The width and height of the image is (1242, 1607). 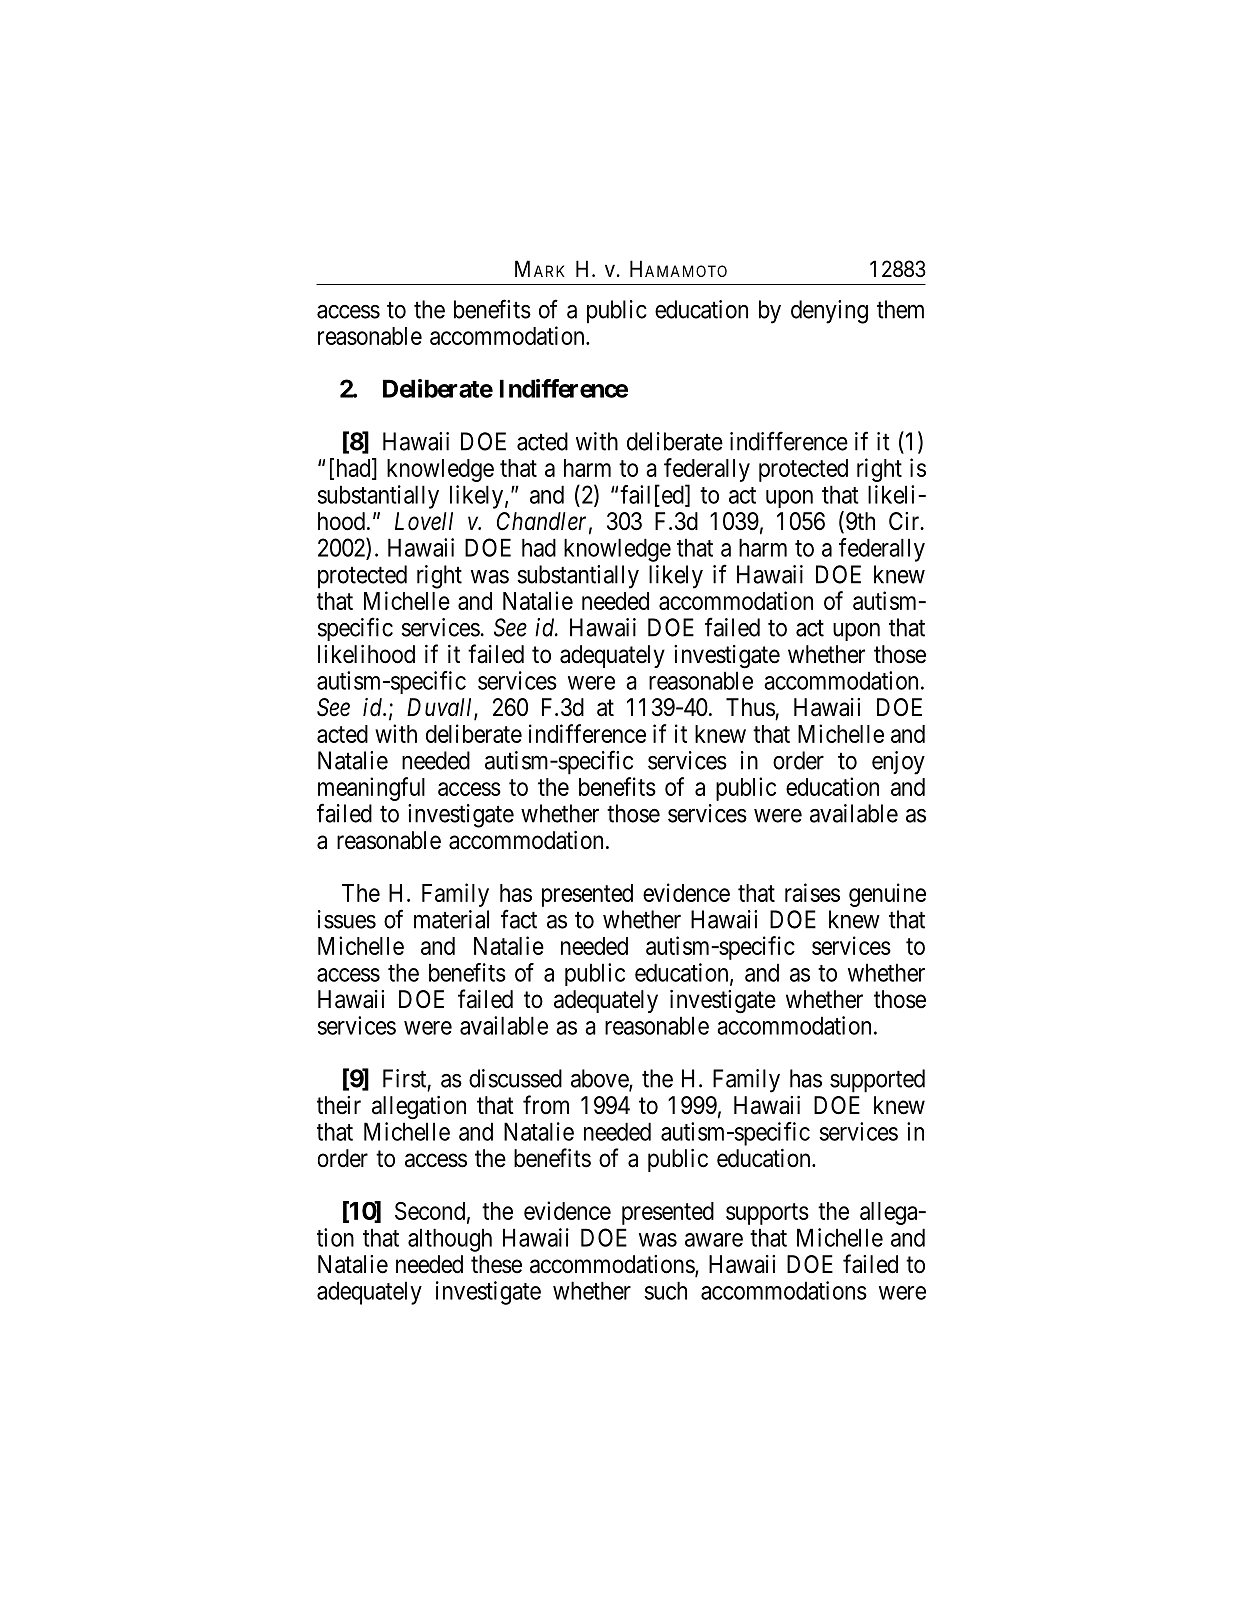 What do you see at coordinates (519, 919) in the image?
I see `fact` at bounding box center [519, 919].
